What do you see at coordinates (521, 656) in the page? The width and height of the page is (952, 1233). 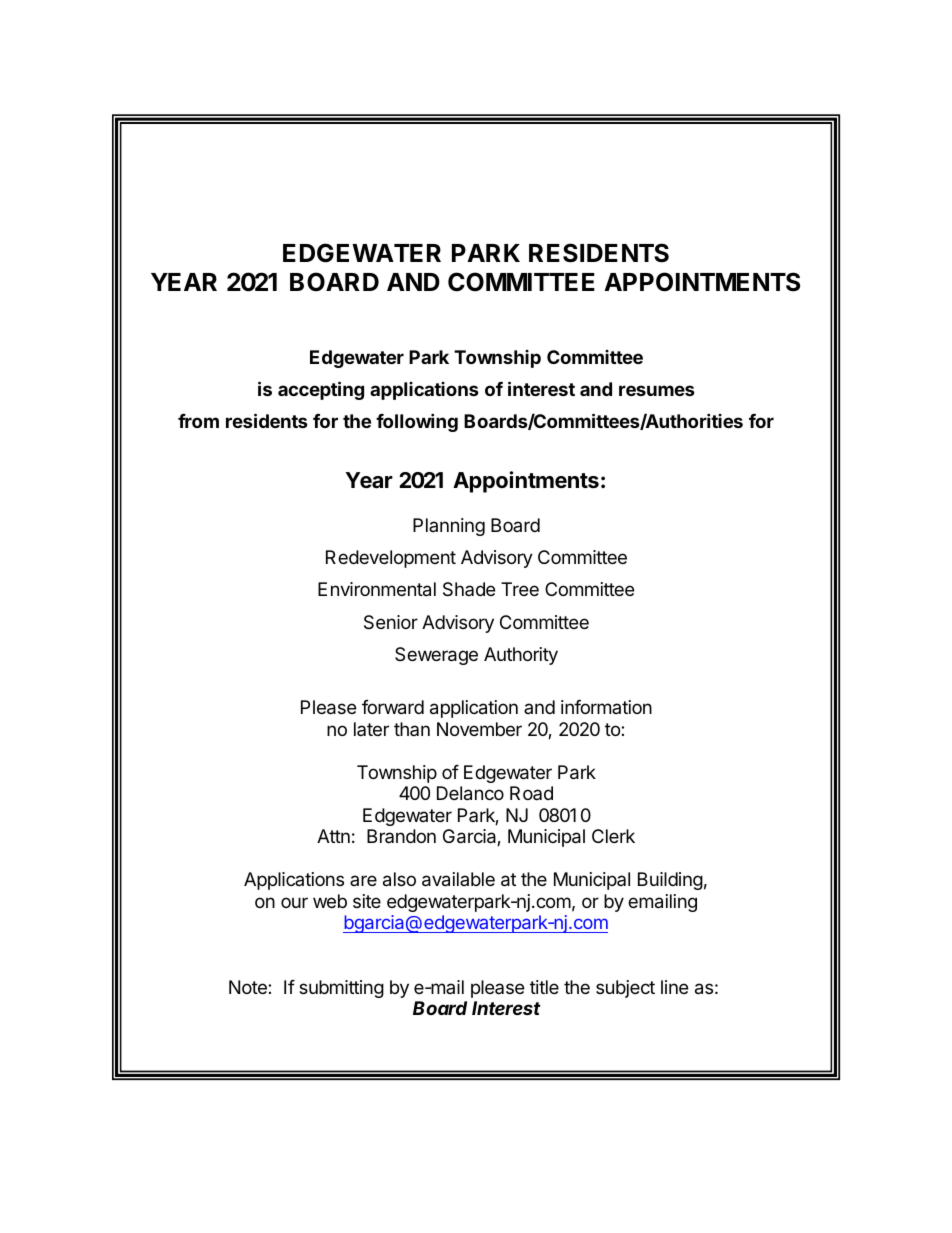 I see `Authority` at bounding box center [521, 656].
